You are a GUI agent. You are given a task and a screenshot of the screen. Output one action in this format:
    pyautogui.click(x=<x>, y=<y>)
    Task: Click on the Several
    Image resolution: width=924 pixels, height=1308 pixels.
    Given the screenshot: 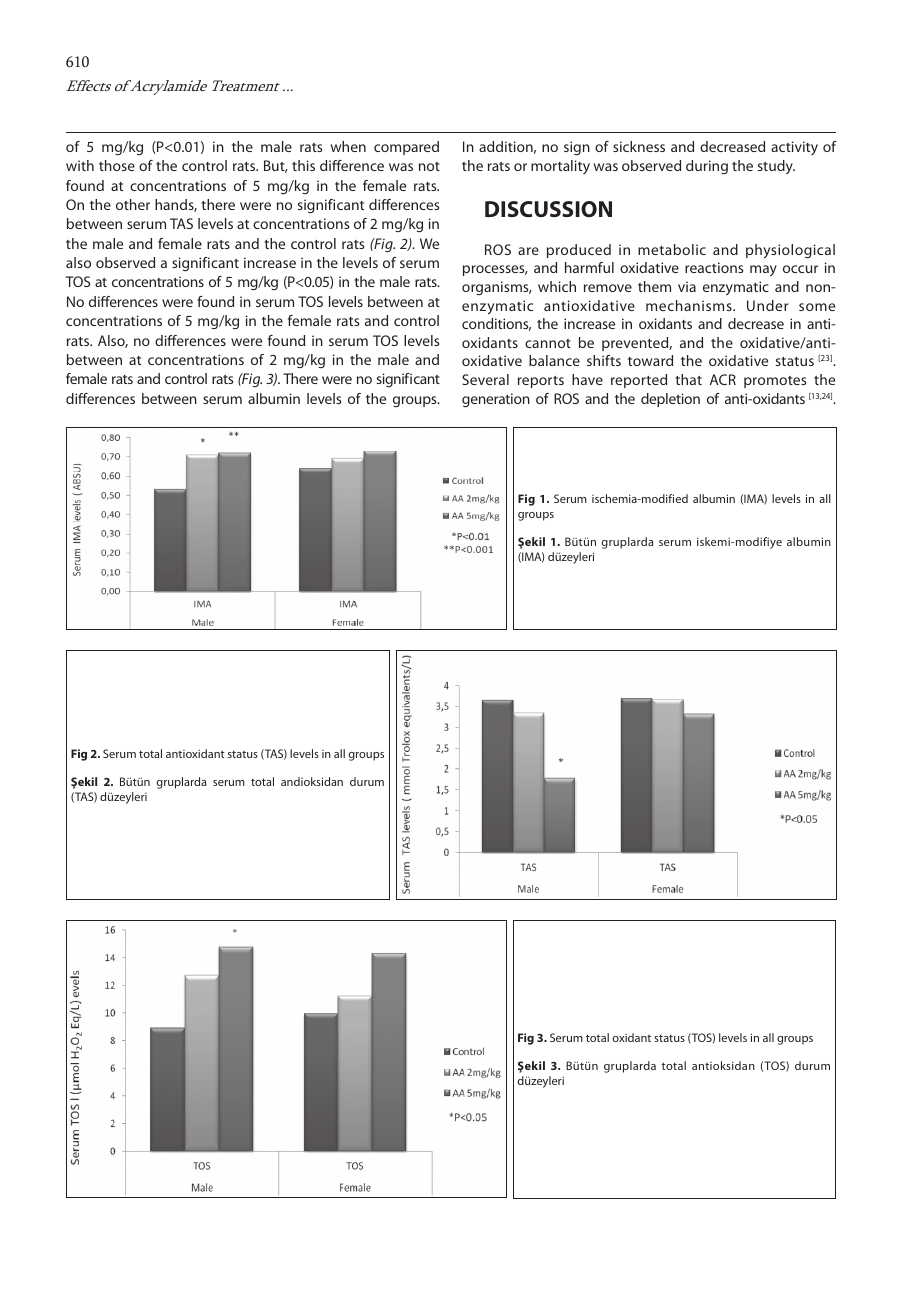 What is the action you would take?
    pyautogui.click(x=485, y=379)
